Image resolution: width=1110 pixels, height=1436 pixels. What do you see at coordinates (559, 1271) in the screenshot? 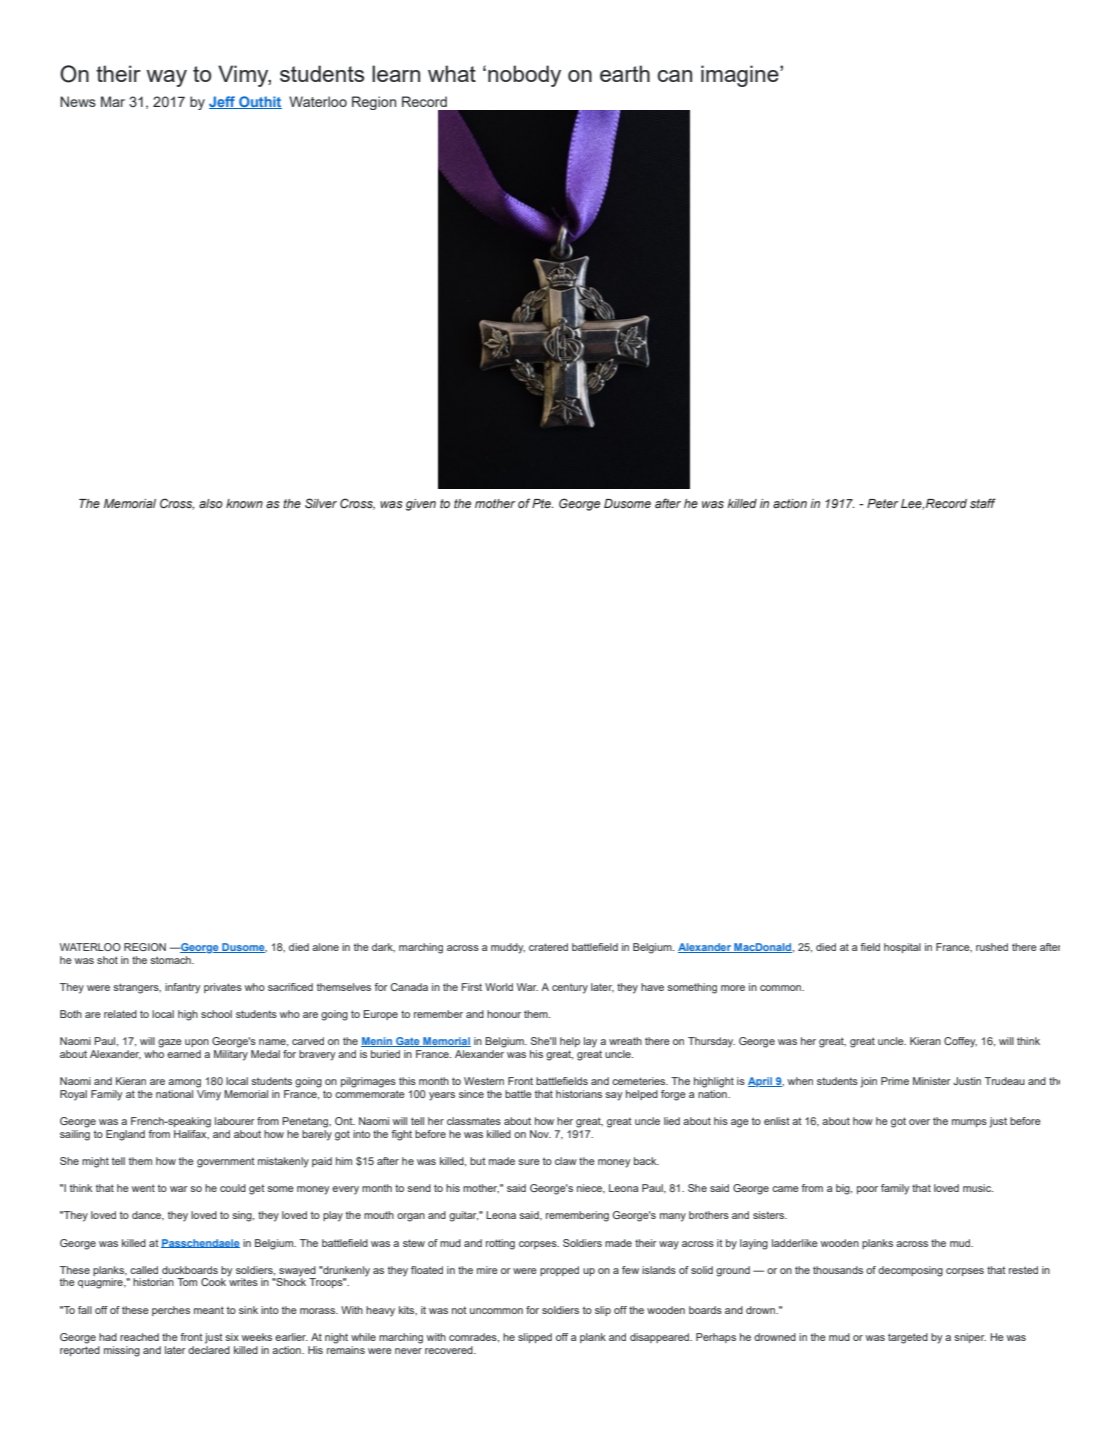
I see `propped` at bounding box center [559, 1271].
